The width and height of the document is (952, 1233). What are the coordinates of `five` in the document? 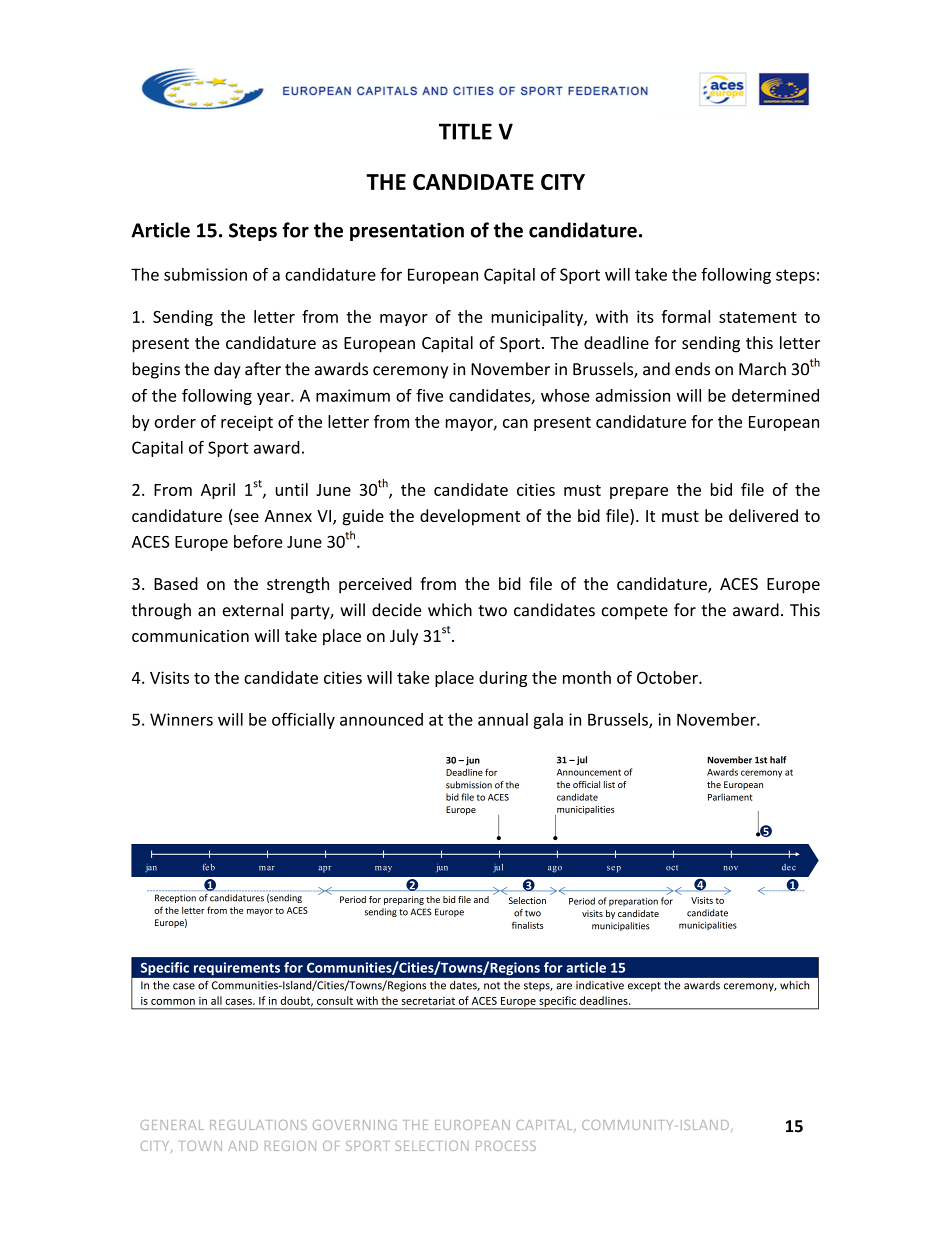 It's located at (429, 395).
